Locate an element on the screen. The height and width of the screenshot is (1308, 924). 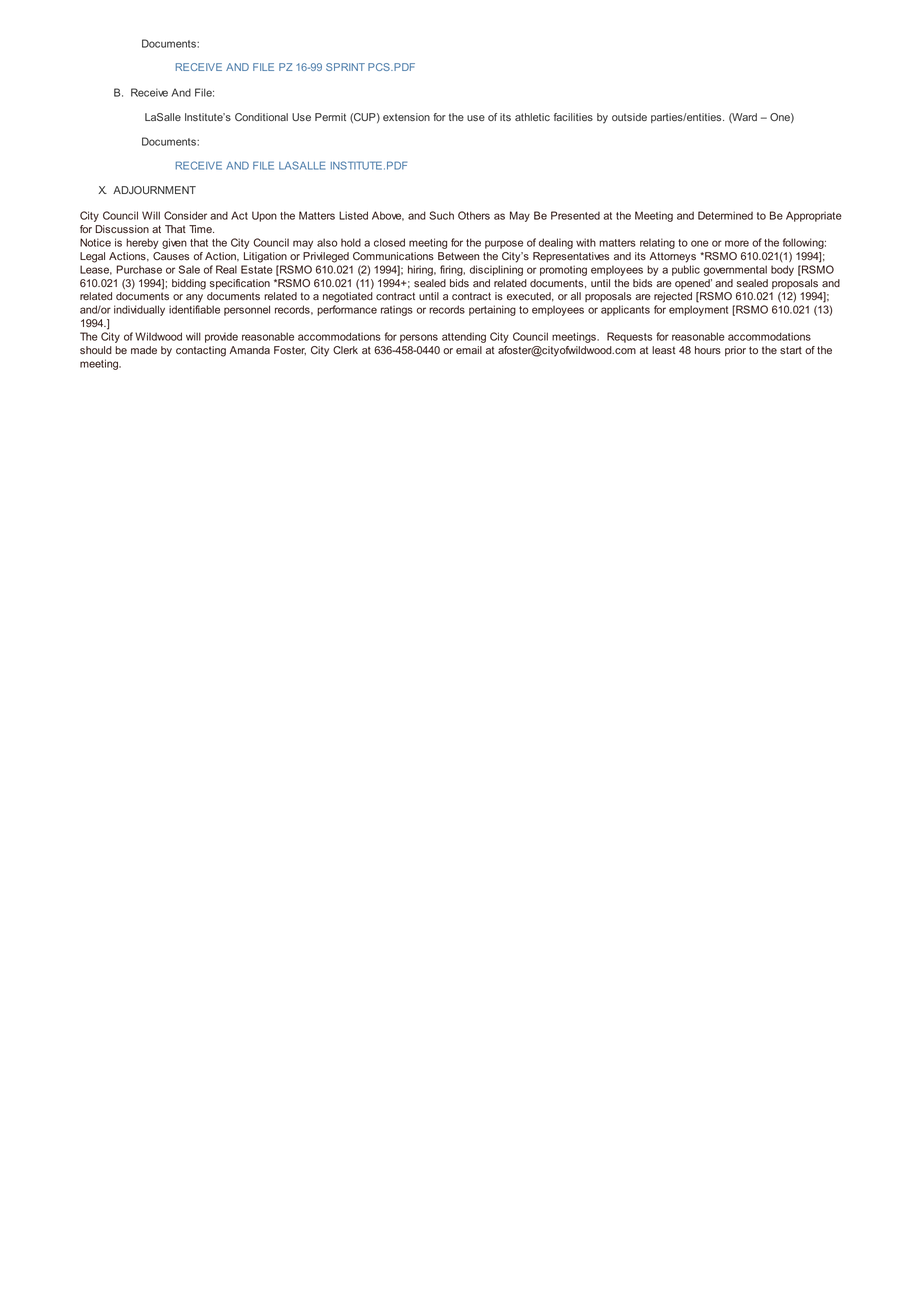
attending is located at coordinates (464, 337).
